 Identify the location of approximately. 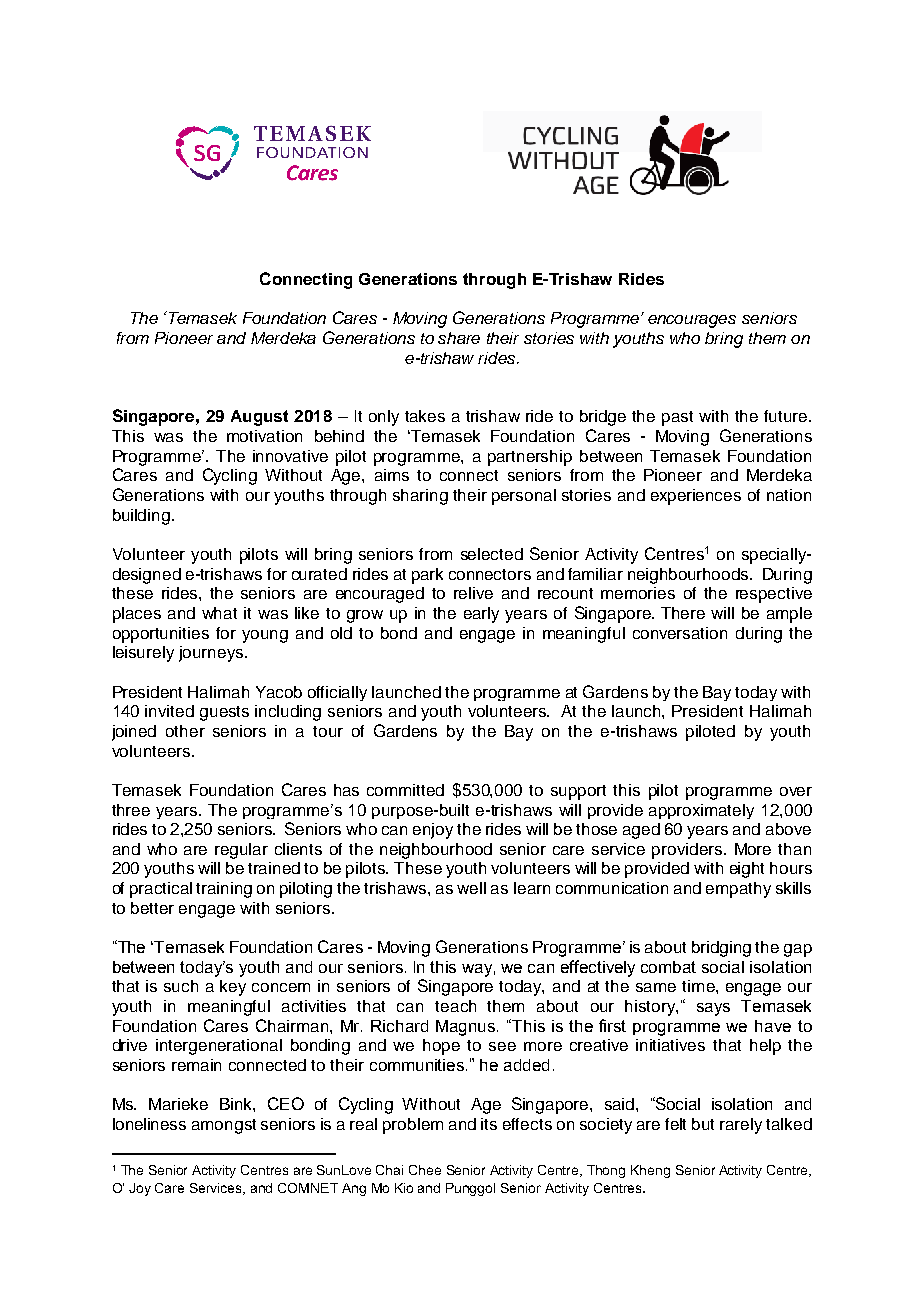
(701, 811).
